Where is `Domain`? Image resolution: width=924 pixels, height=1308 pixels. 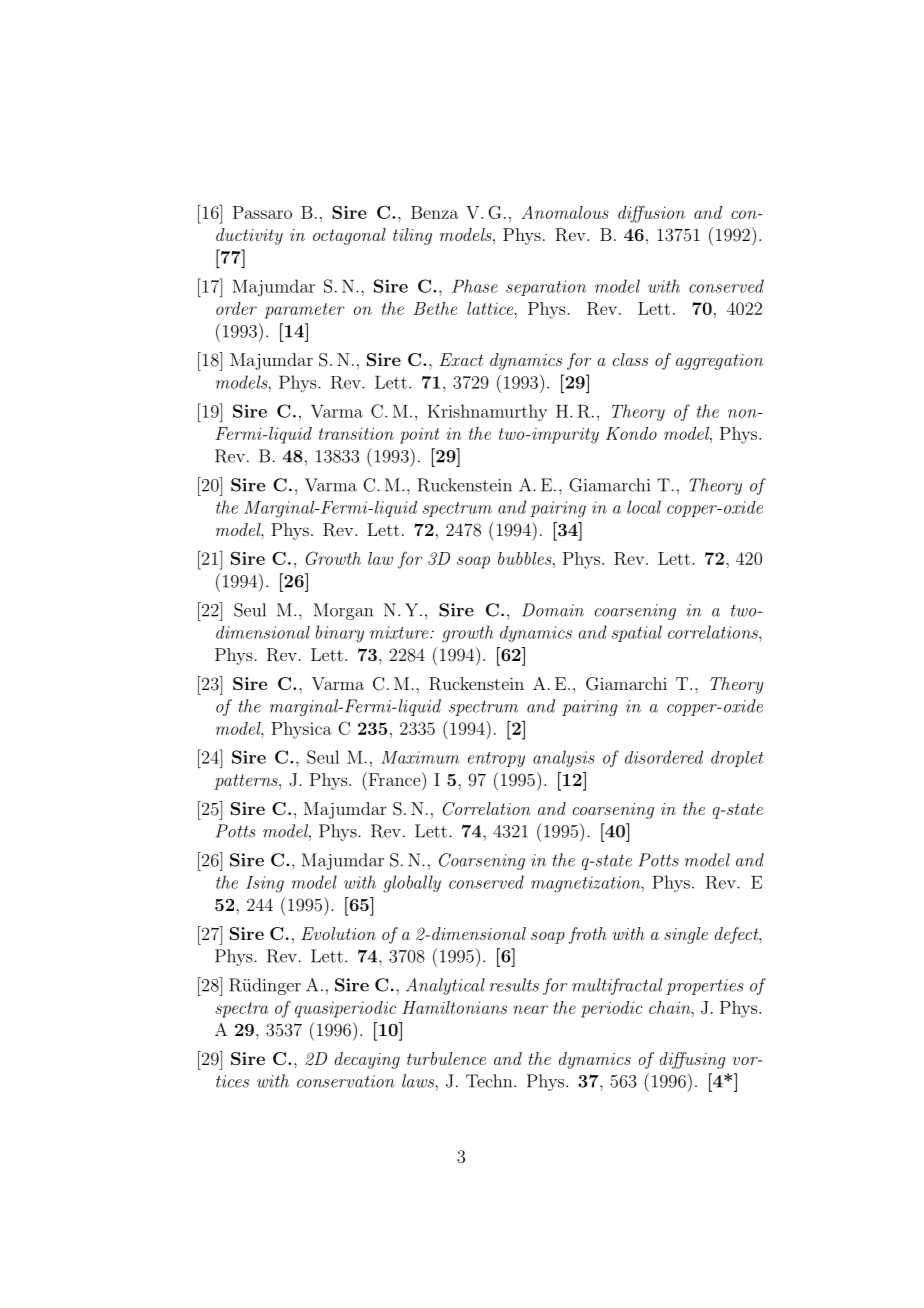
Domain is located at coordinates (553, 610).
